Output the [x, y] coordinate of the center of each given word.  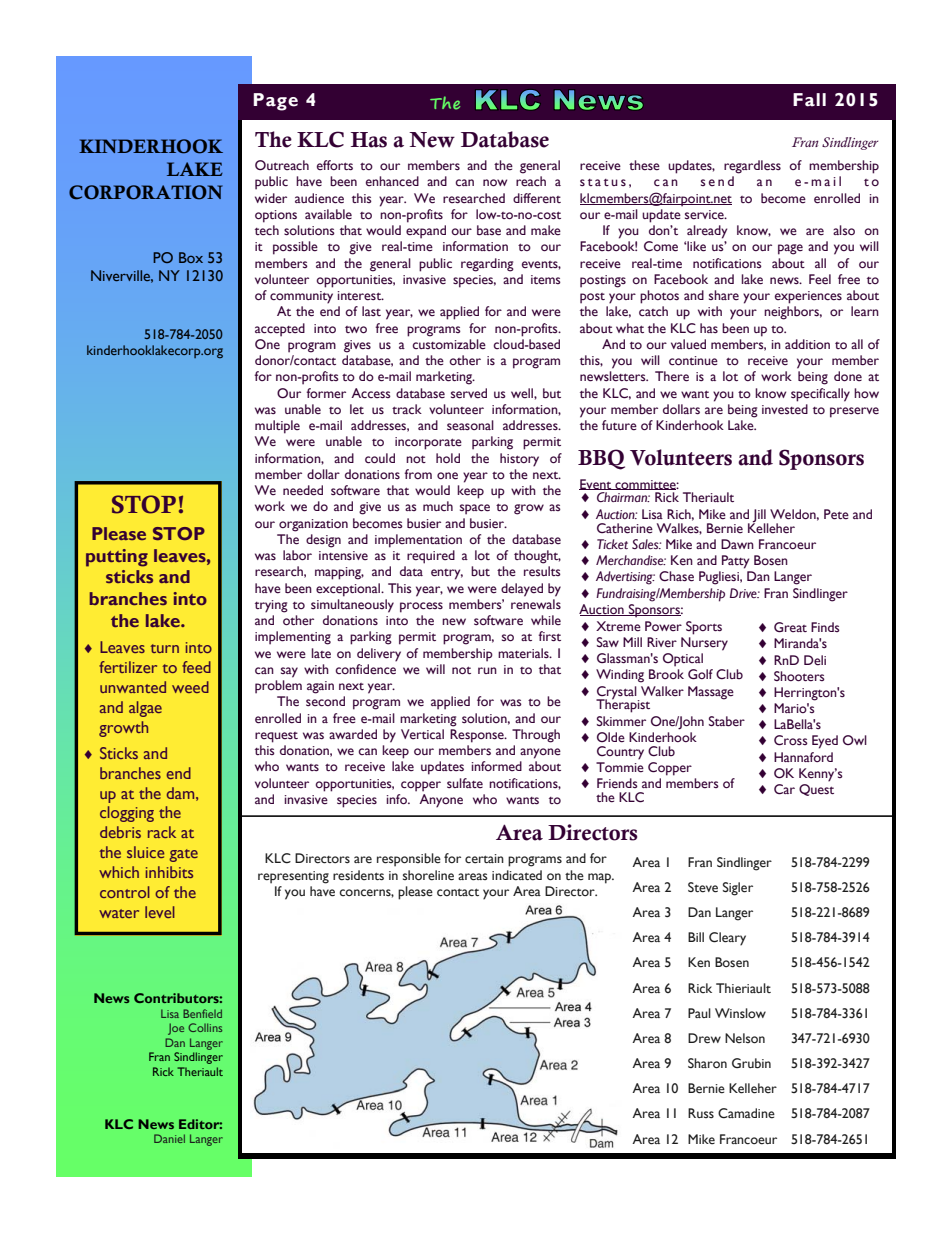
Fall [809, 100]
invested [785, 409]
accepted [280, 330]
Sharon [707, 1063]
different [537, 198]
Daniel [169, 1138]
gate [183, 855]
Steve [703, 887]
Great [790, 627]
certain [484, 859]
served [469, 393]
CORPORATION [146, 192]
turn [165, 648]
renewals [536, 604]
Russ [701, 1113]
